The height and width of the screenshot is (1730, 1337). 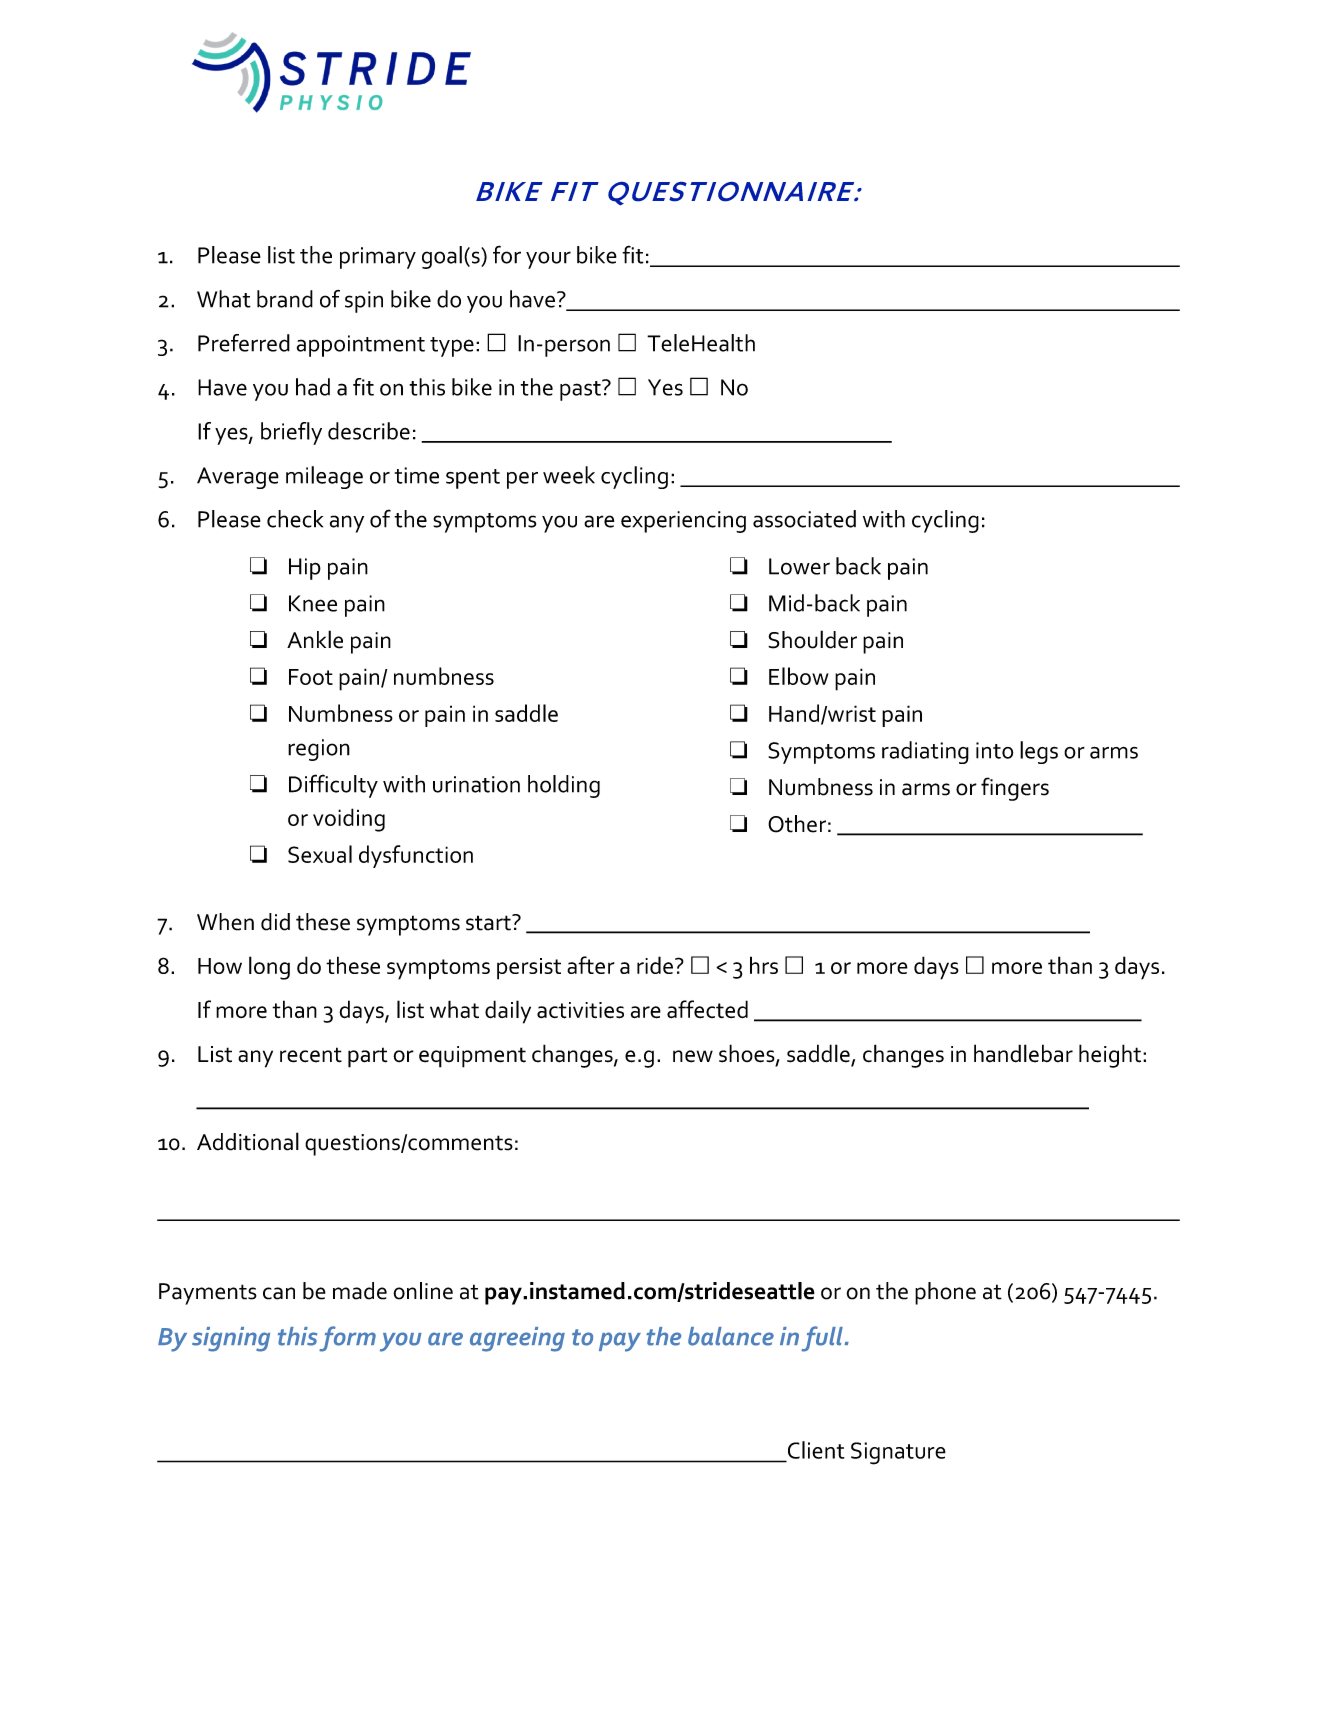 What do you see at coordinates (1015, 789) in the screenshot?
I see `fingers` at bounding box center [1015, 789].
